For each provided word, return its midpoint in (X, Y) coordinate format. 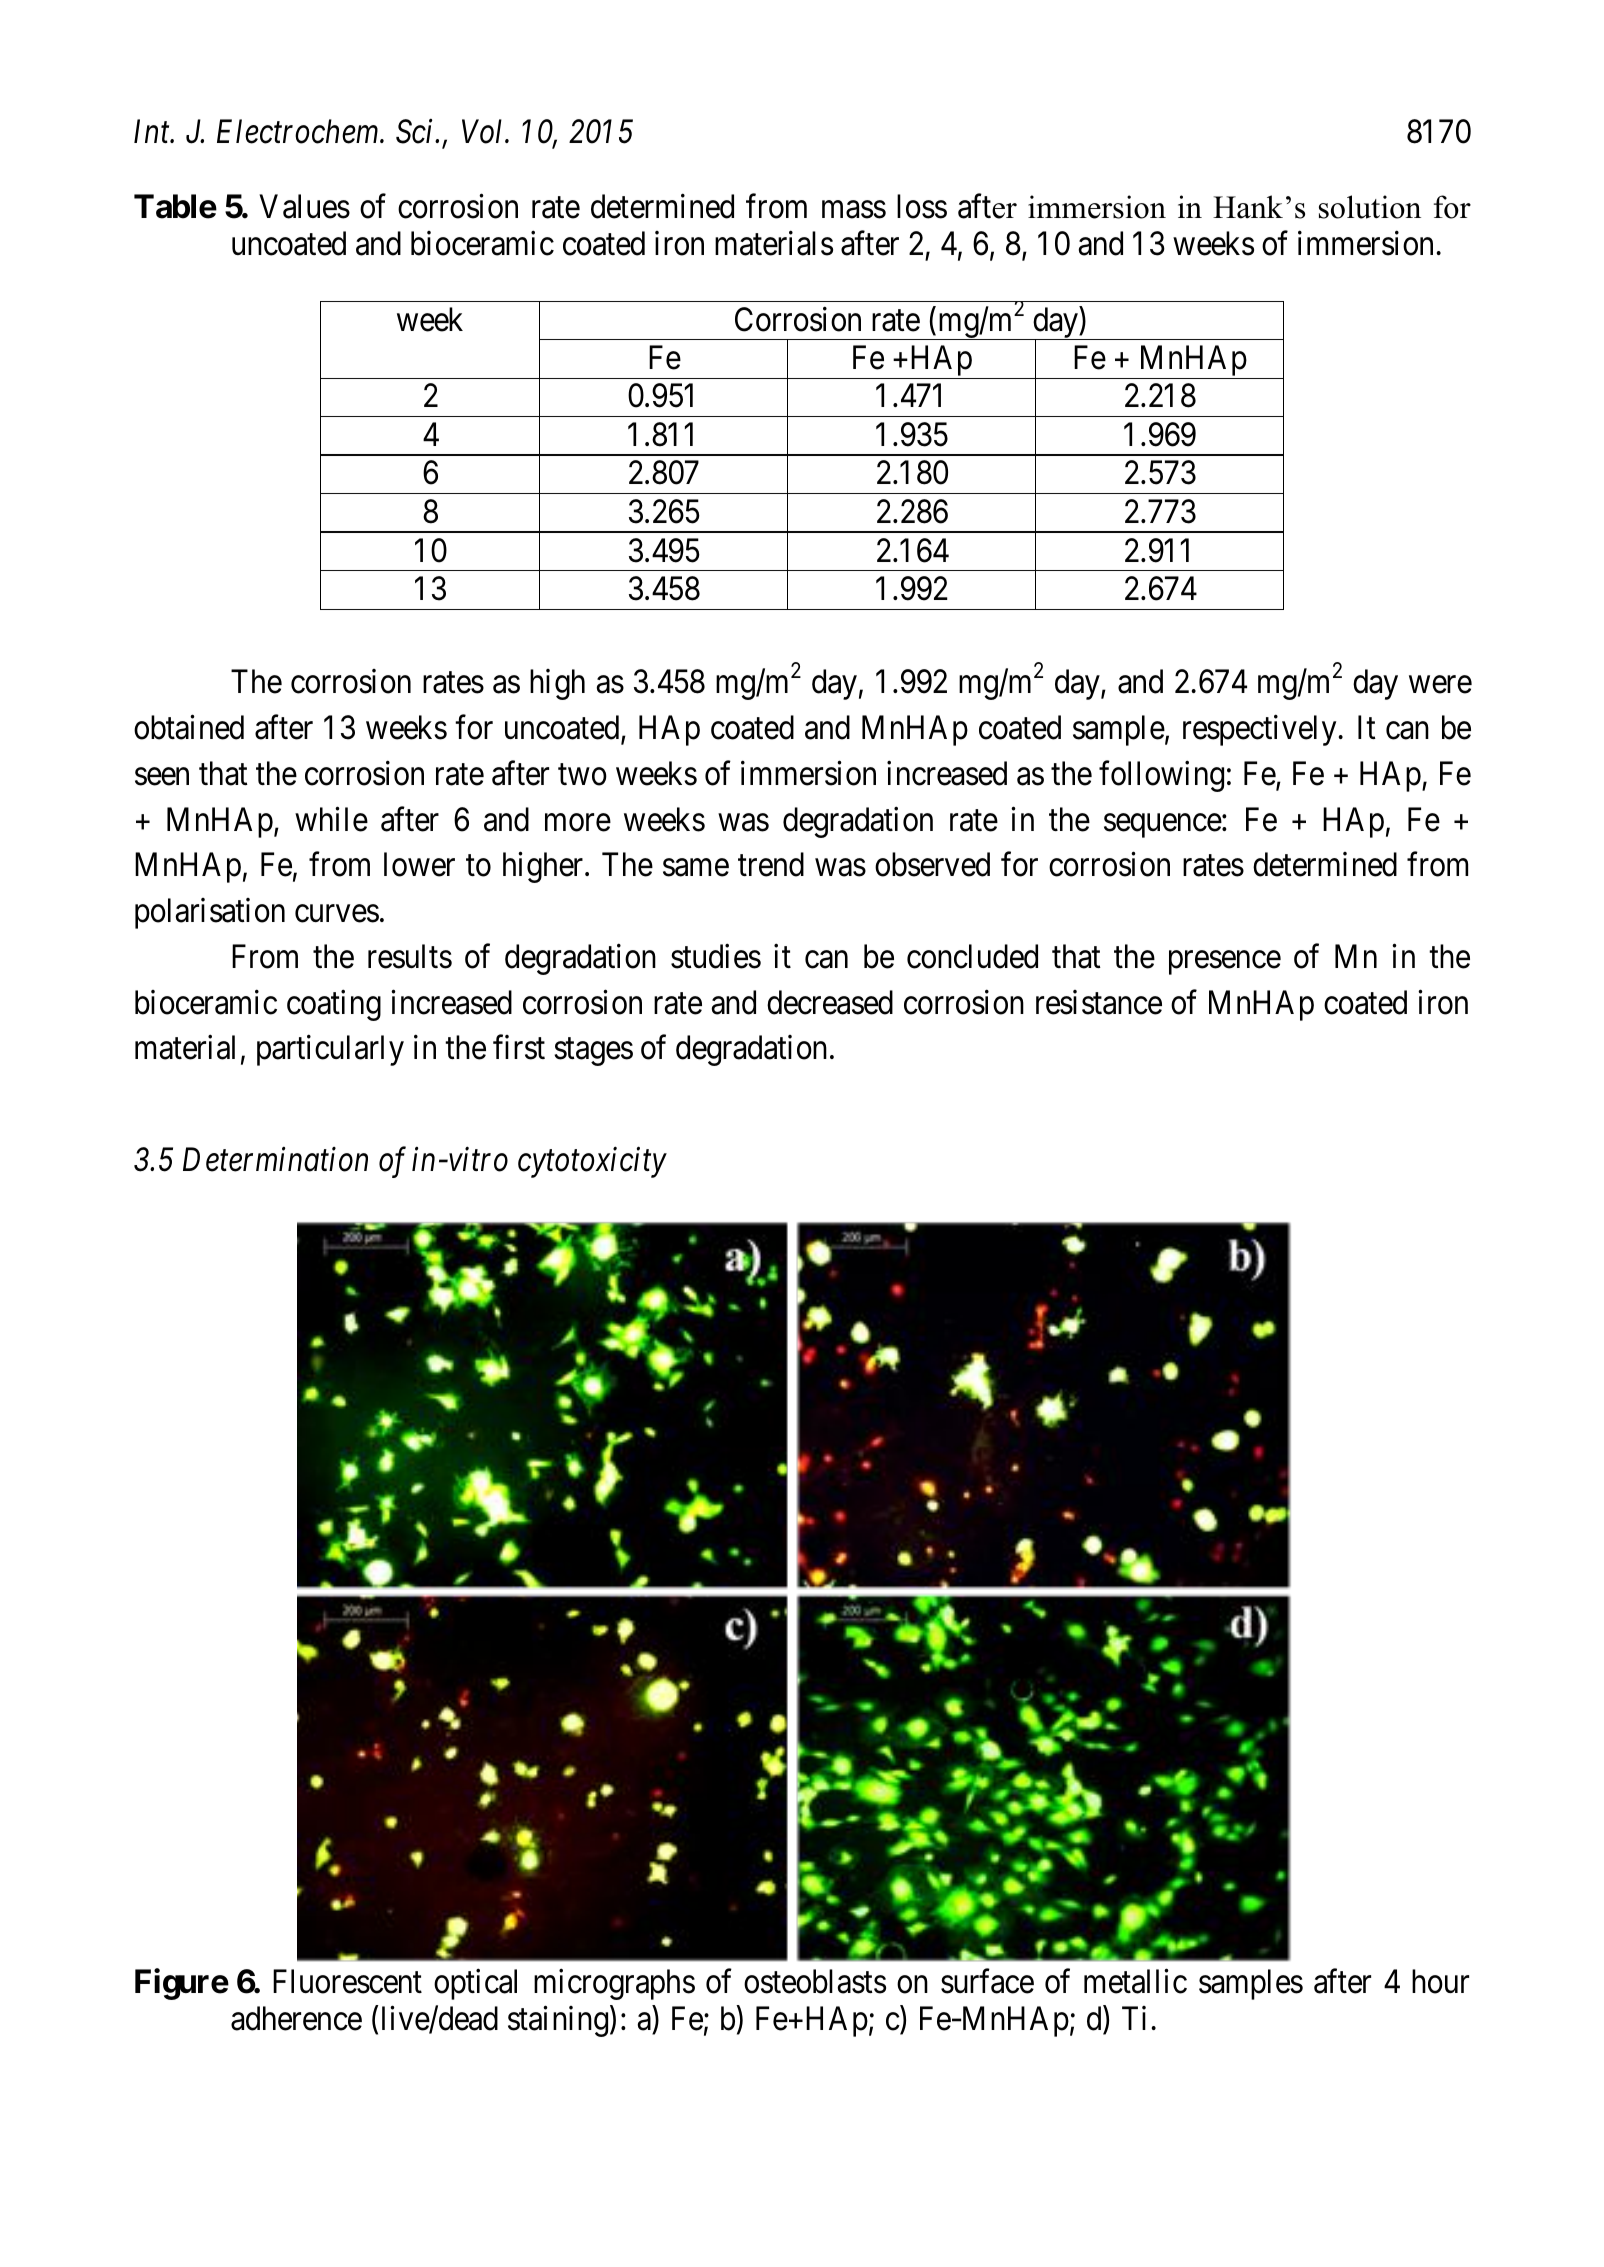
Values (304, 206)
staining (558, 2021)
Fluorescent (347, 1981)
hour (1440, 1981)
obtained (189, 727)
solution (1370, 207)
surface (987, 1981)
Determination (275, 1160)
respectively (1259, 730)
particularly (330, 1050)
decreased (830, 1002)
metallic (1135, 1981)
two (582, 775)
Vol (484, 131)
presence (1225, 963)
